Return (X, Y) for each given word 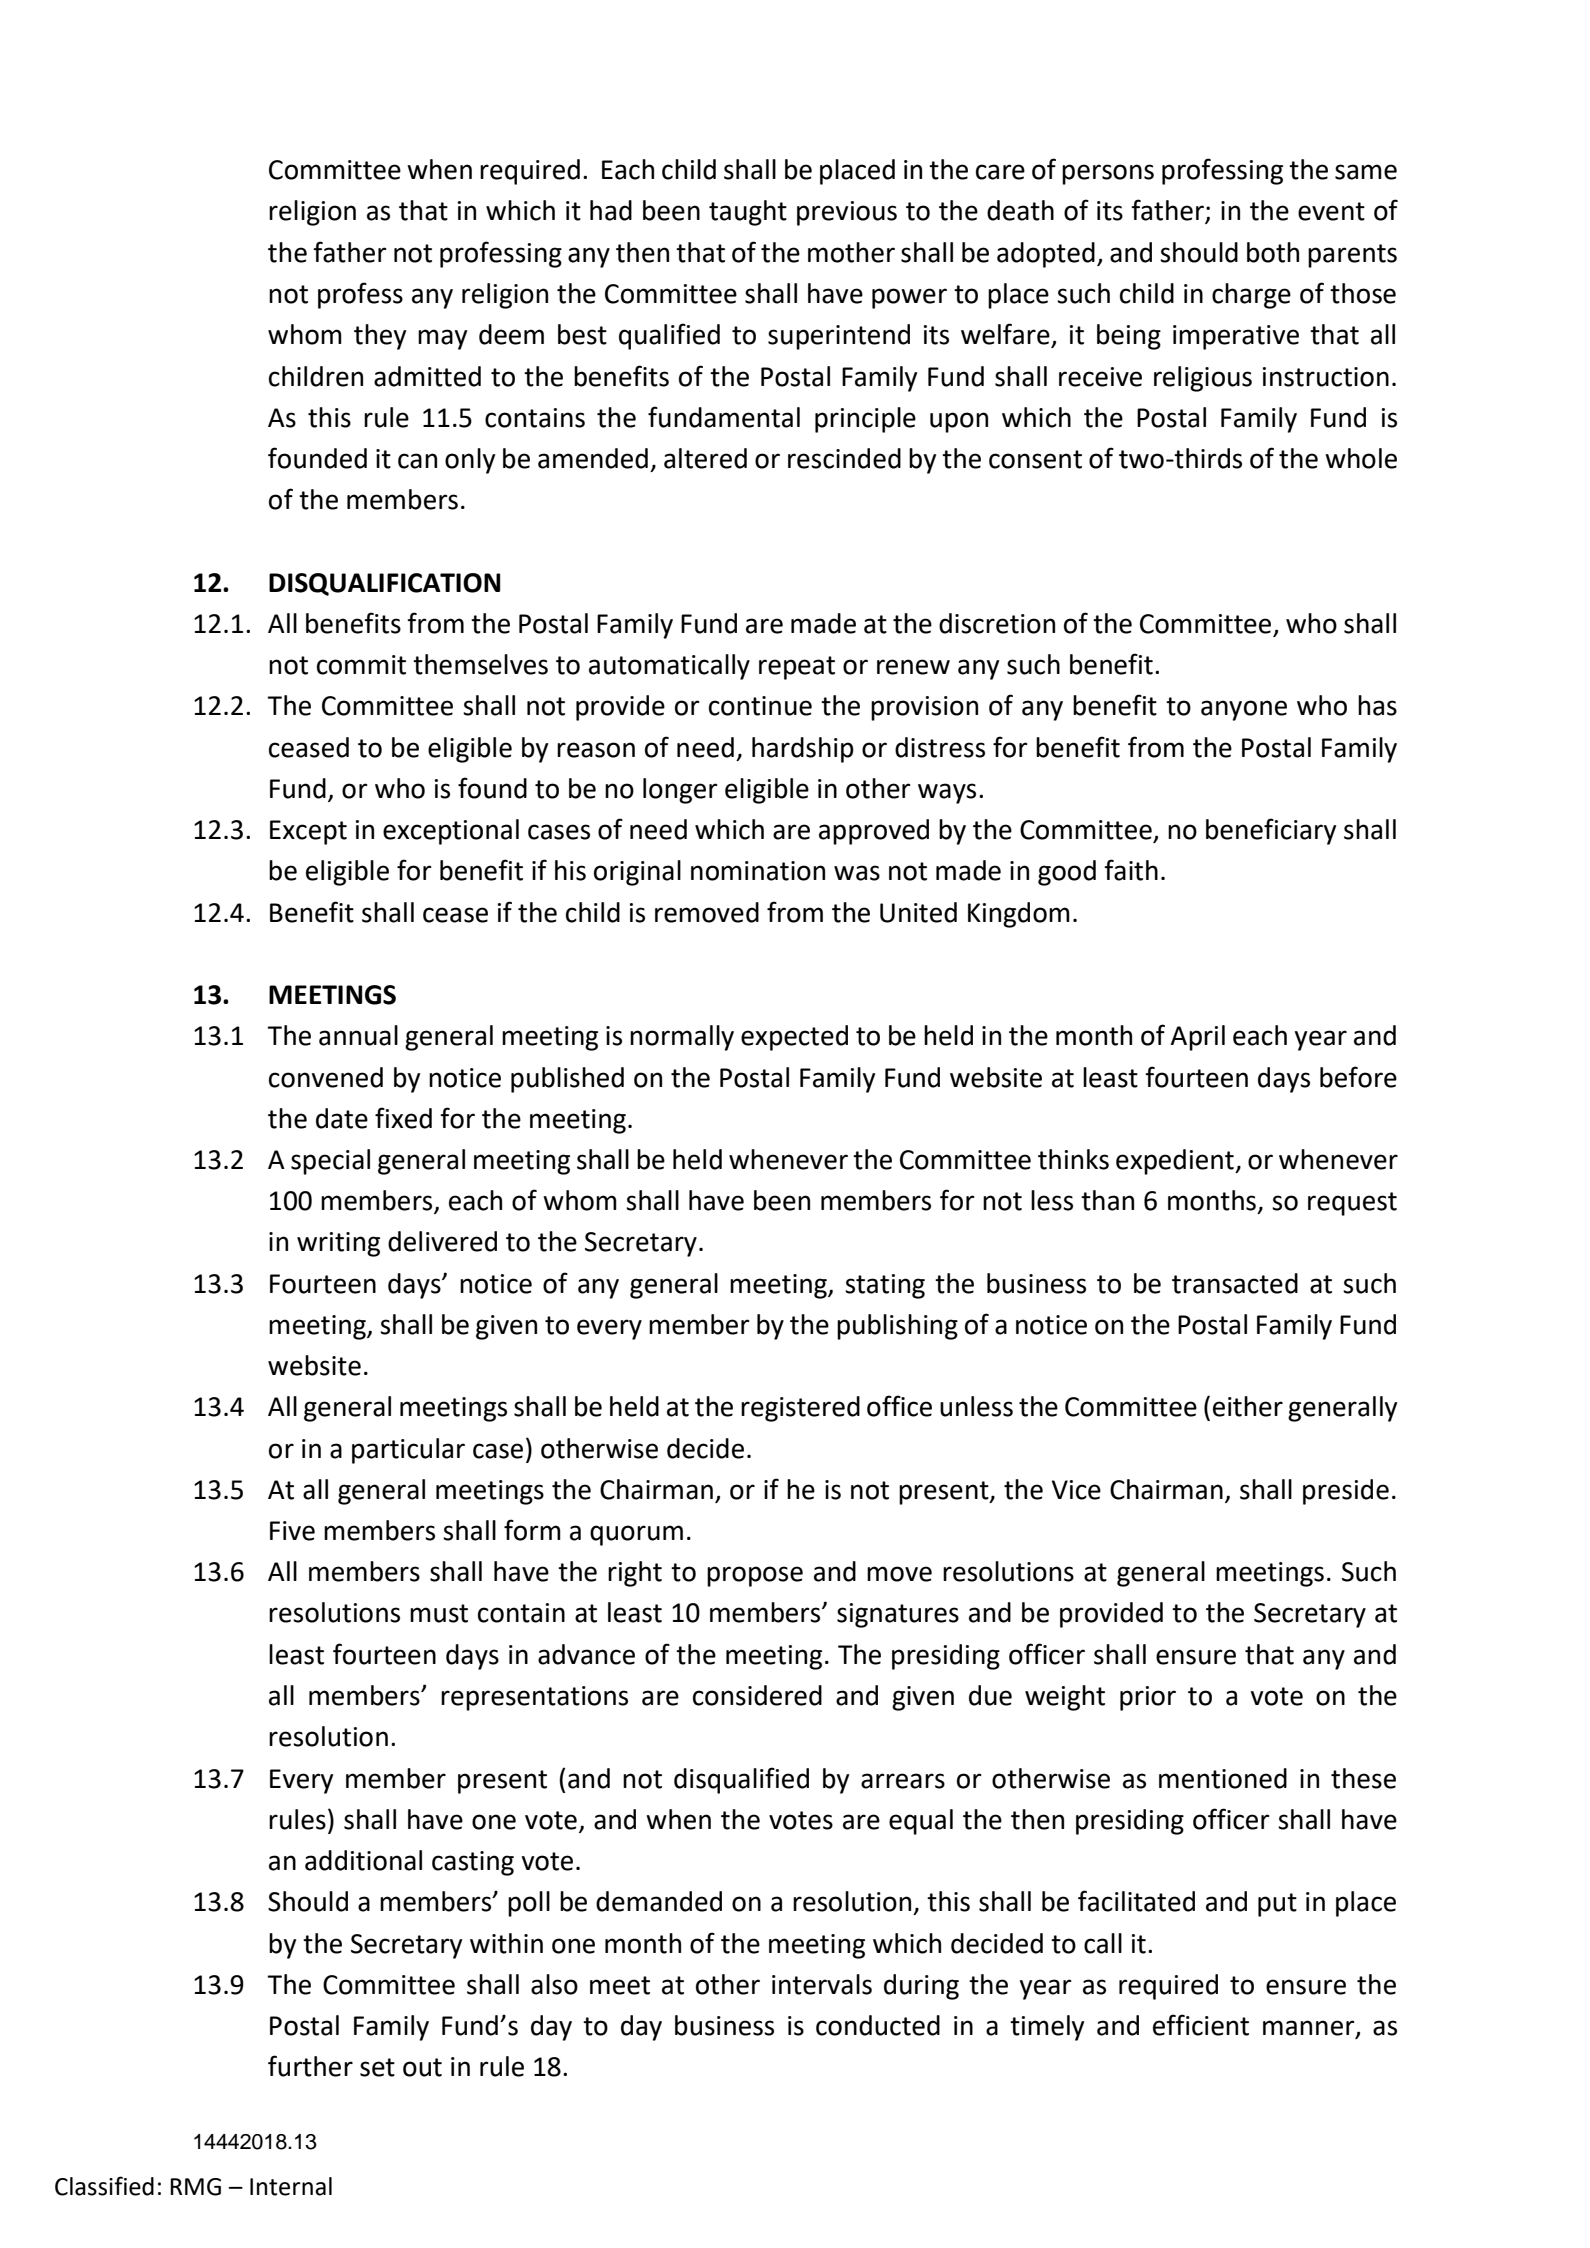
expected (794, 1038)
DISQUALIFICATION (384, 584)
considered (757, 1695)
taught (748, 213)
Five (292, 1531)
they (380, 337)
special (330, 1162)
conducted (878, 2025)
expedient (1176, 1162)
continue (760, 706)
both (1273, 252)
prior (1148, 1698)
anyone (1244, 710)
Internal (291, 2186)
